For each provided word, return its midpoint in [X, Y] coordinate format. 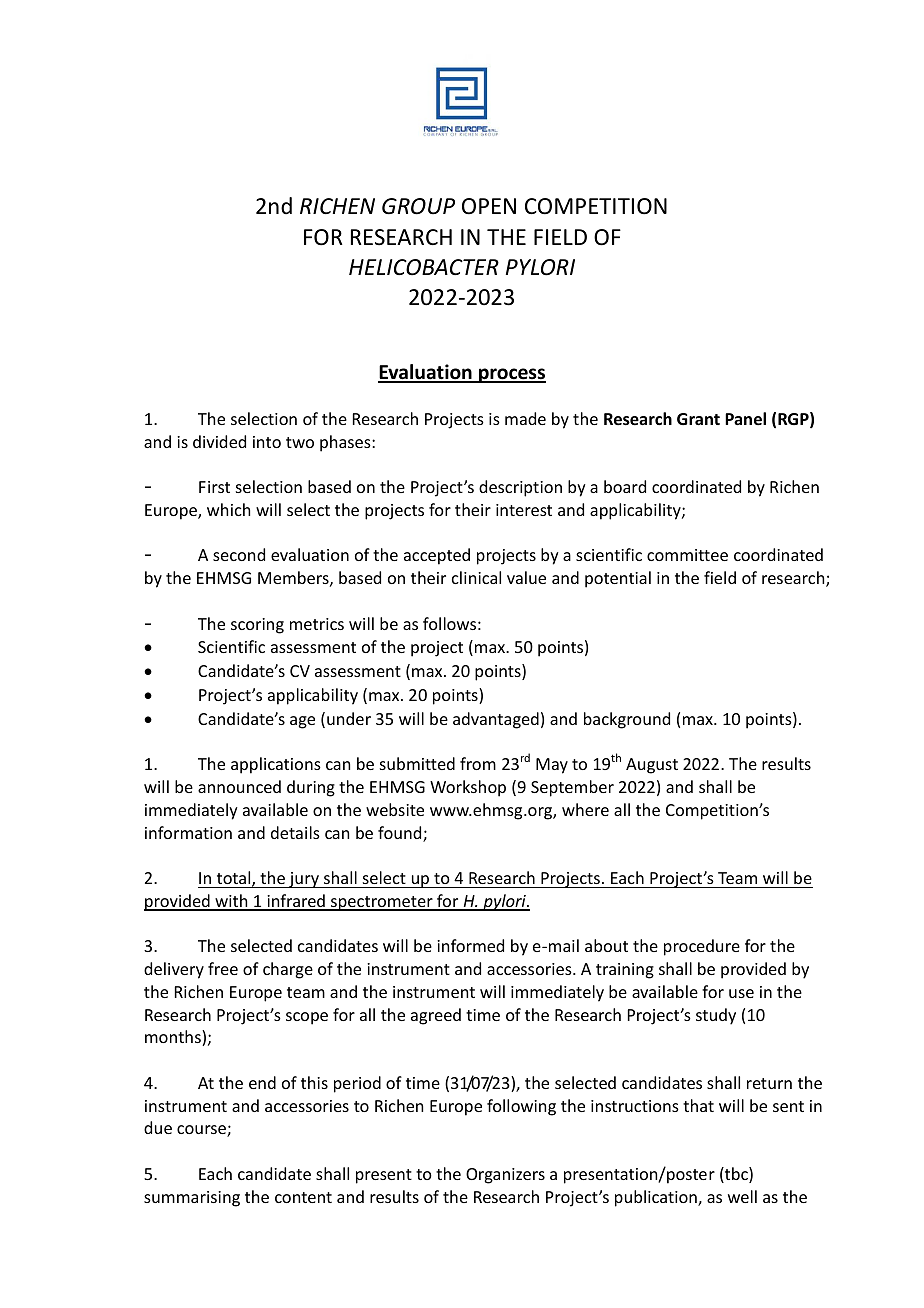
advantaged [496, 720]
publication [657, 1198]
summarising [192, 1199]
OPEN [489, 206]
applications [276, 765]
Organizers [505, 1176]
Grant [698, 419]
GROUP [418, 206]
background [627, 720]
